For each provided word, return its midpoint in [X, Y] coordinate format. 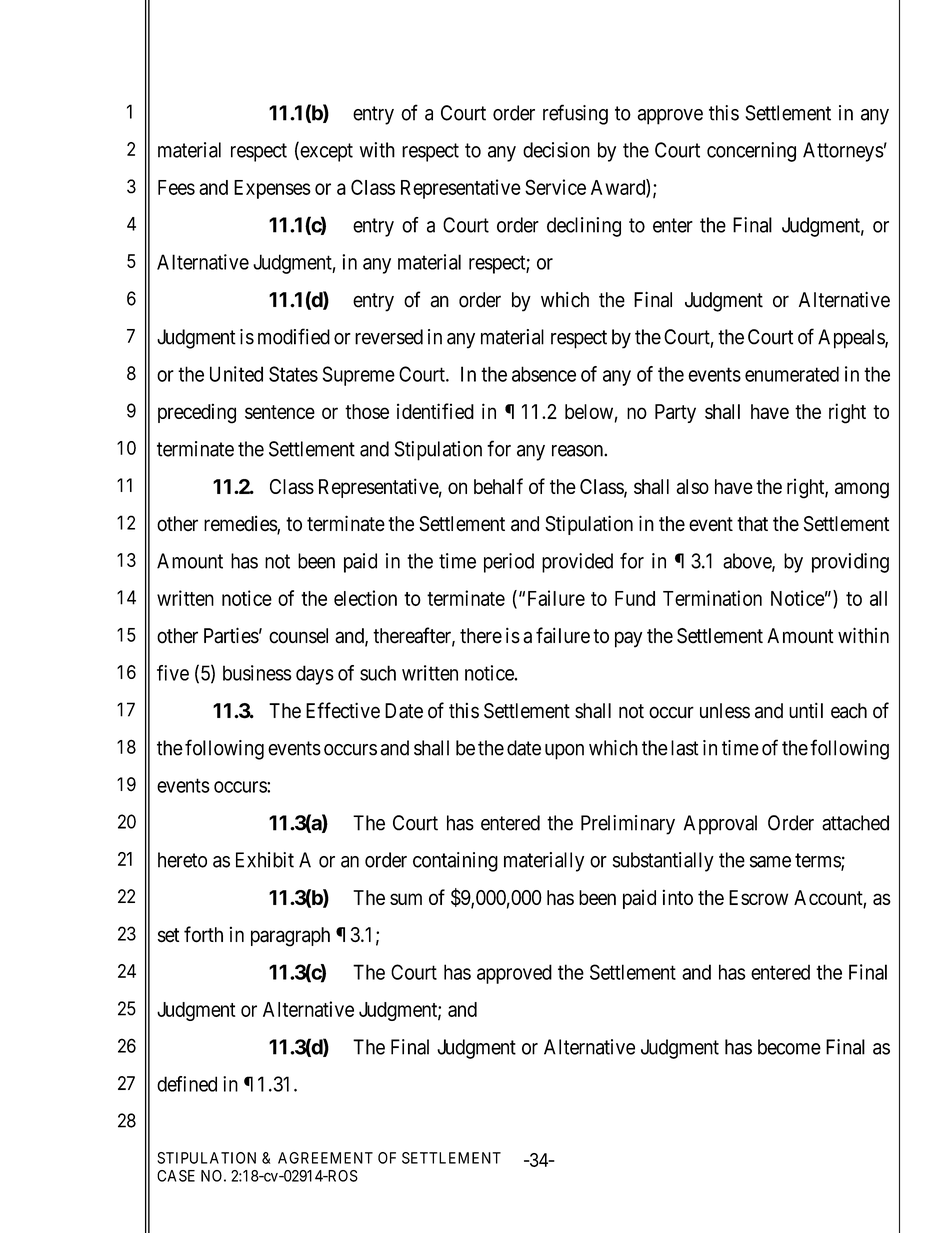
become [789, 1047]
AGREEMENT [325, 1158]
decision [556, 150]
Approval [720, 825]
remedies [241, 524]
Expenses [272, 189]
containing [455, 862]
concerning [751, 152]
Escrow [758, 897]
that [752, 524]
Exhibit [265, 860]
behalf [498, 486]
